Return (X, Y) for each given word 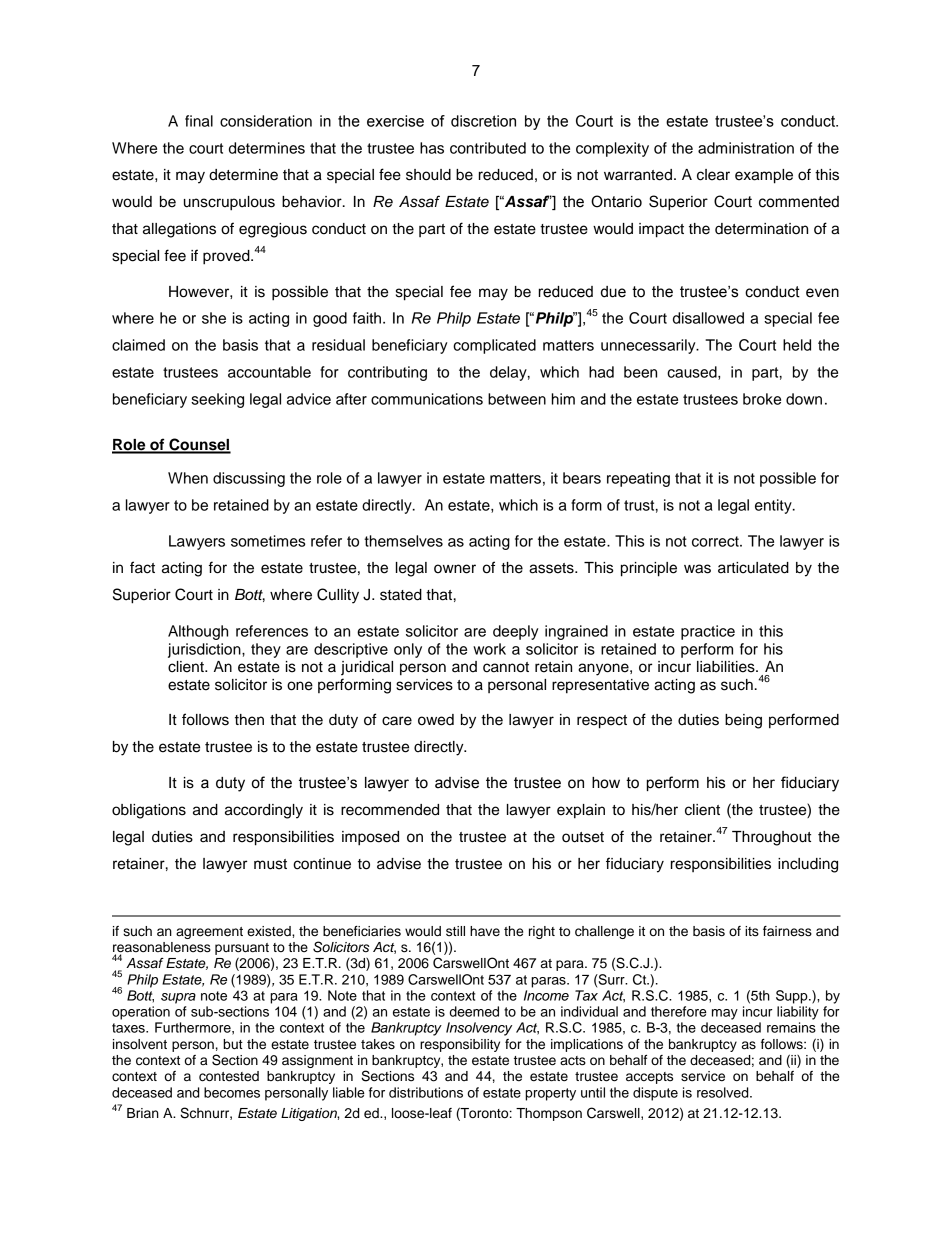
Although (198, 632)
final (199, 121)
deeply (515, 632)
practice (708, 632)
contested (229, 1076)
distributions (426, 1092)
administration (746, 148)
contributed (488, 148)
